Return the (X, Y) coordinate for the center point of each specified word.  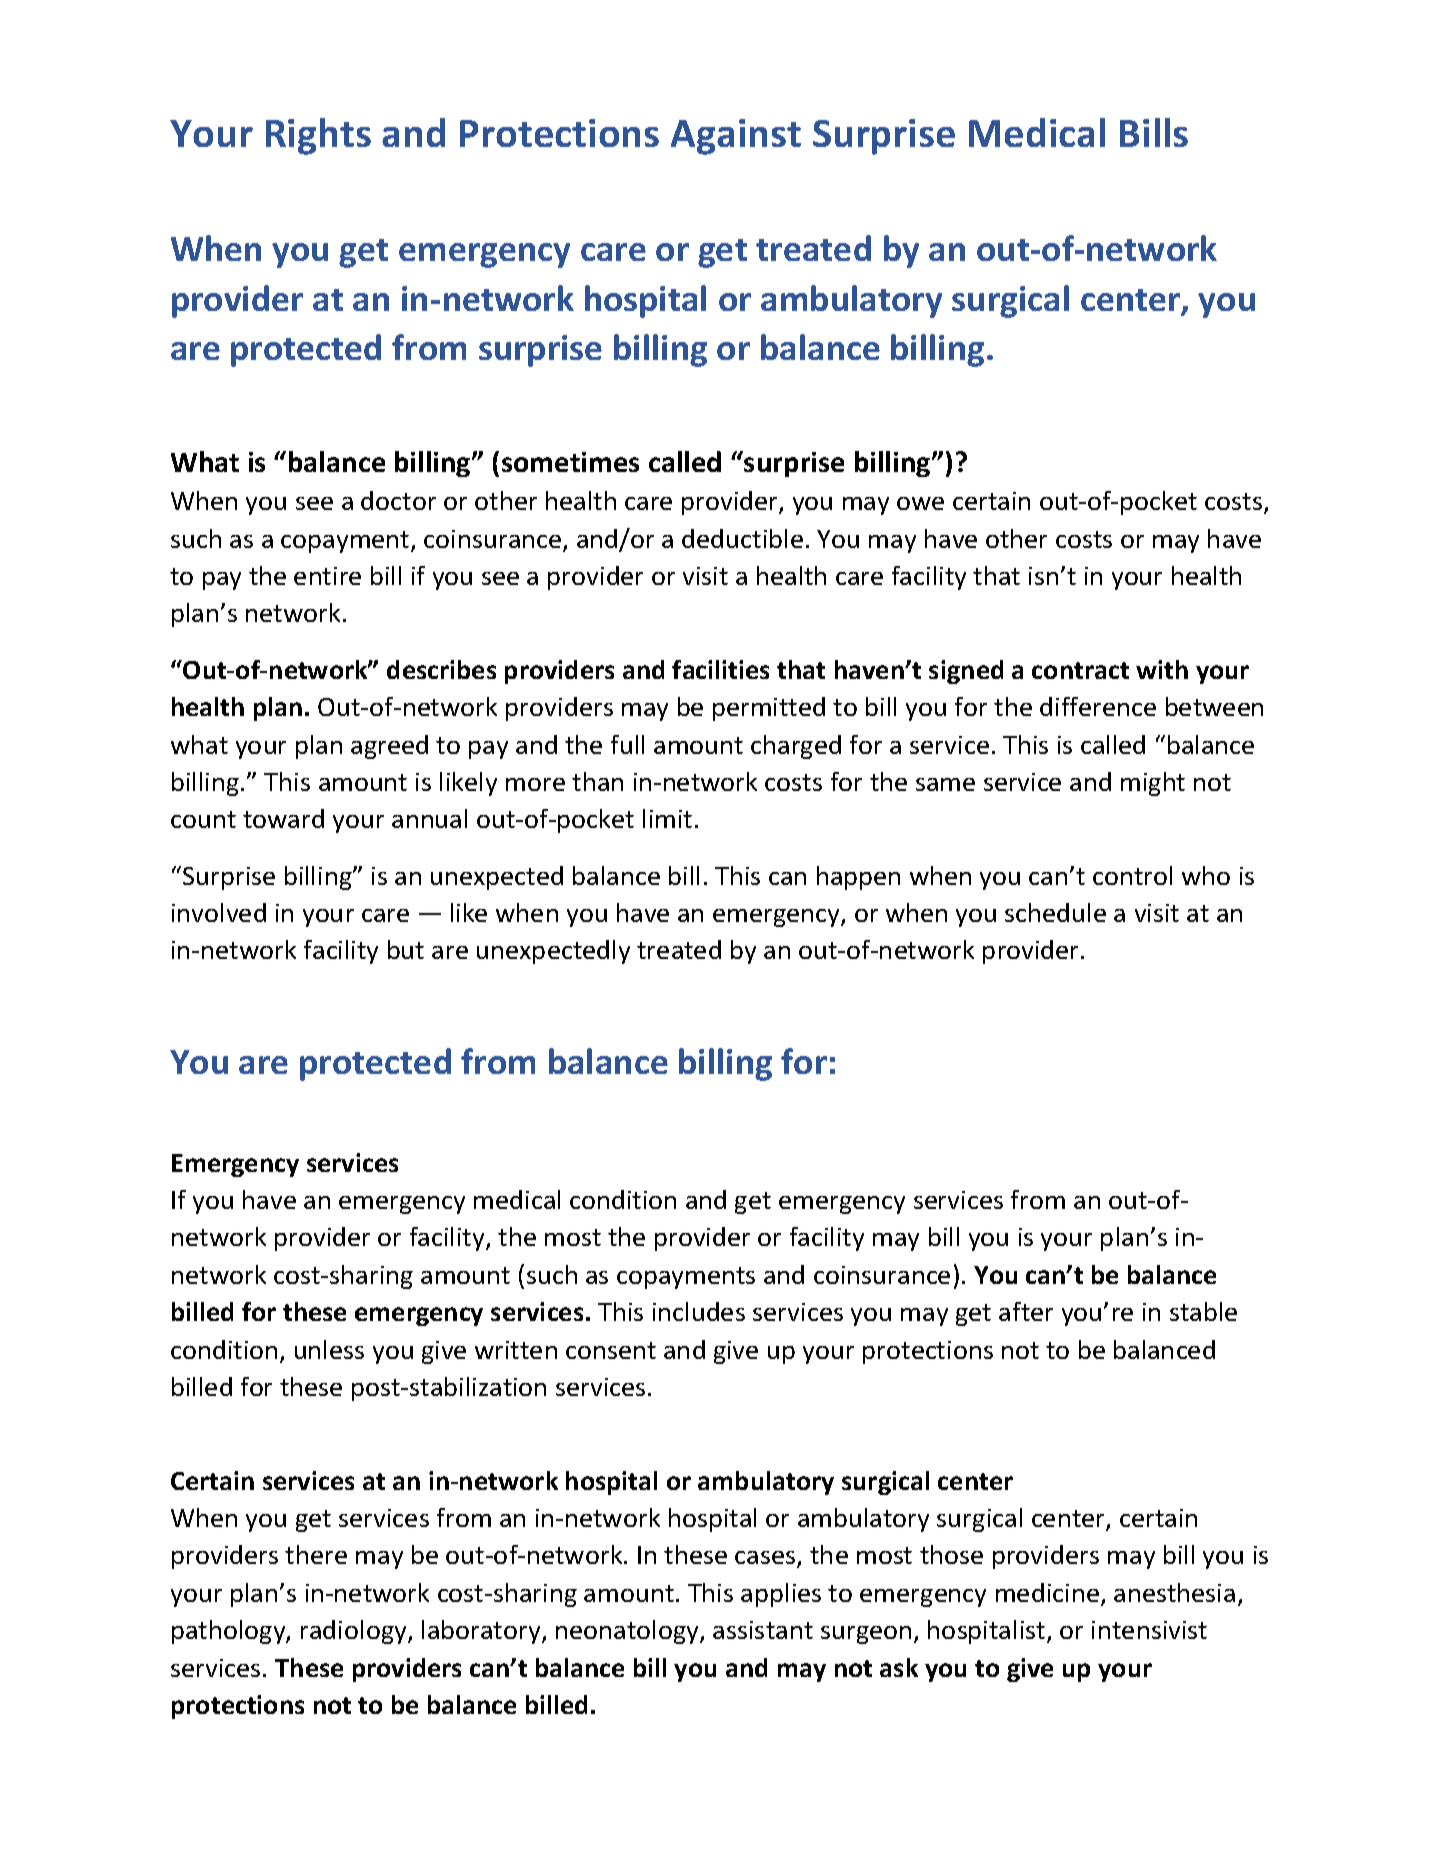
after (1026, 1311)
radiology (355, 1632)
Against (736, 137)
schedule (1055, 912)
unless (329, 1349)
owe (920, 503)
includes (699, 1311)
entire (327, 576)
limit (667, 818)
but (406, 949)
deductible (742, 538)
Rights (318, 136)
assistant (763, 1630)
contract (1080, 670)
